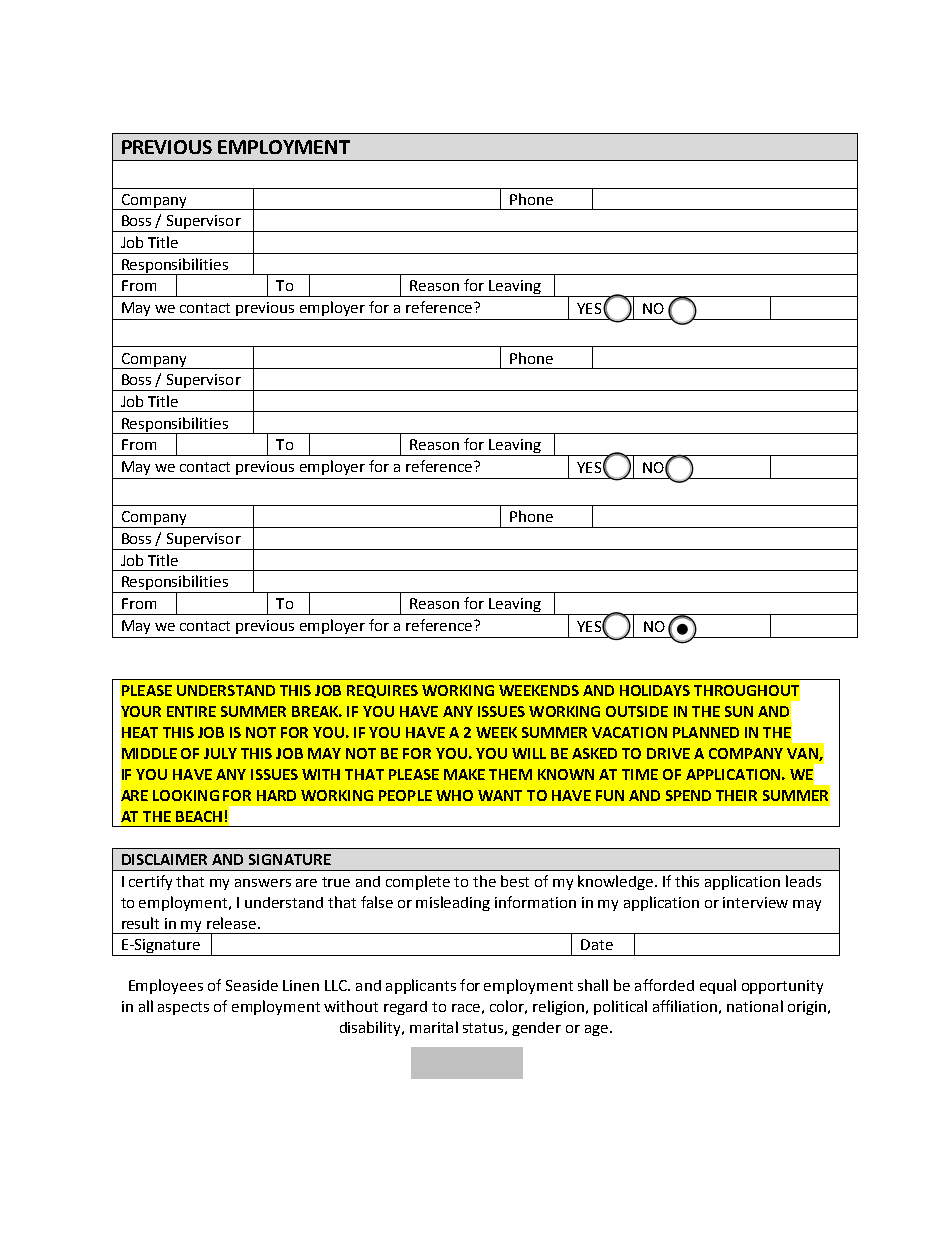 Image resolution: width=952 pixels, height=1233 pixels. I want to click on REQUIRES, so click(382, 691).
